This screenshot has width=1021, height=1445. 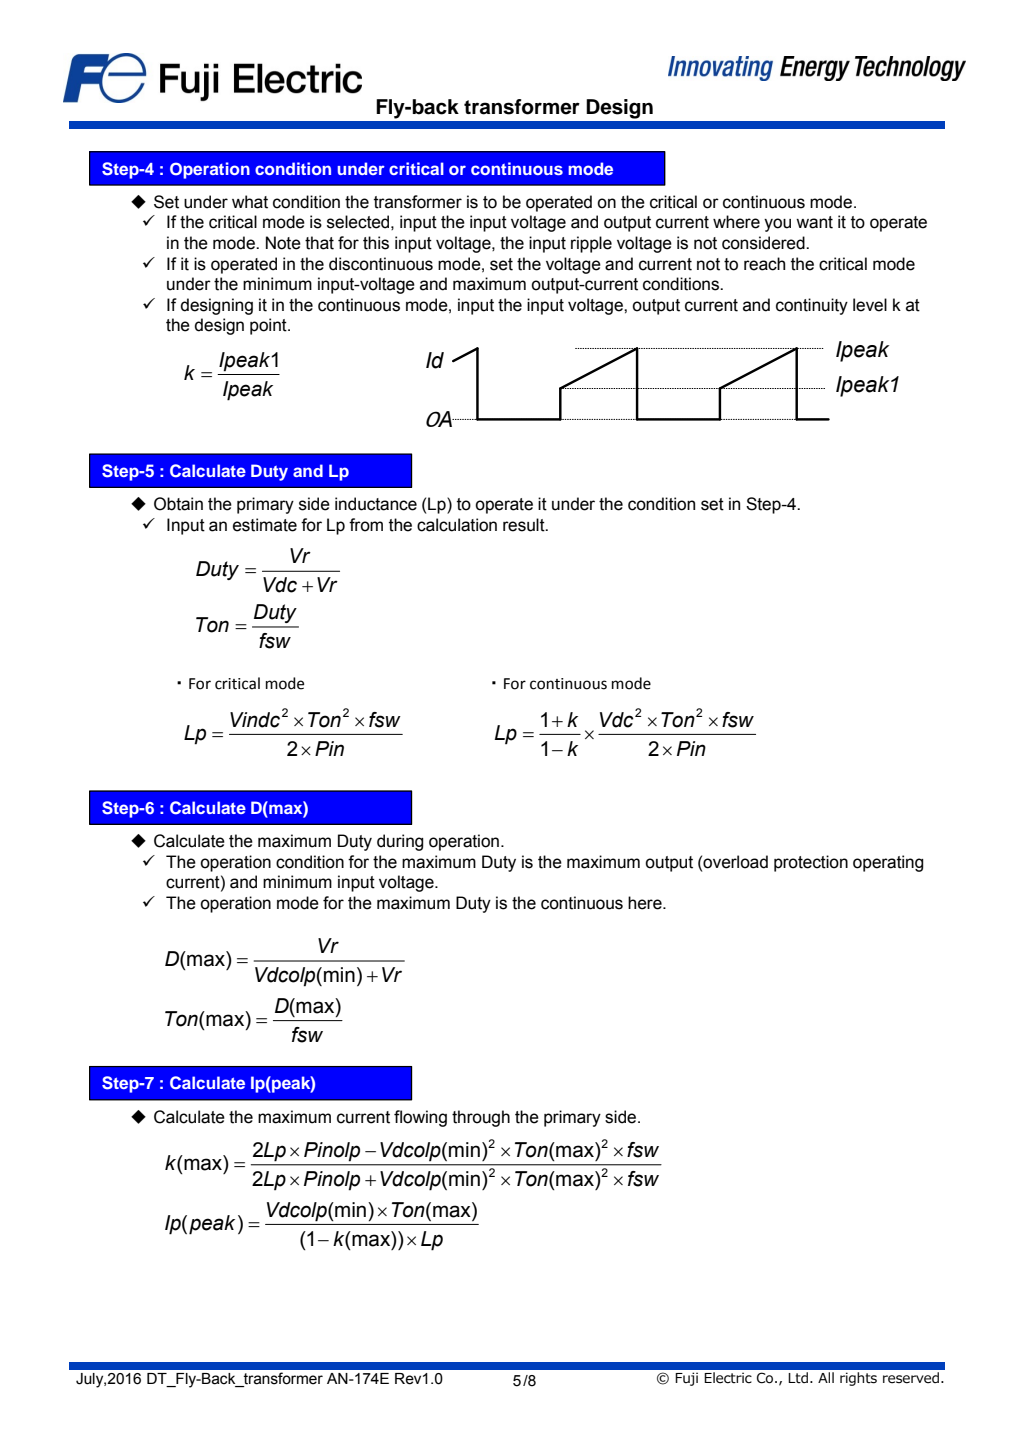 What do you see at coordinates (481, 1118) in the screenshot?
I see `through` at bounding box center [481, 1118].
